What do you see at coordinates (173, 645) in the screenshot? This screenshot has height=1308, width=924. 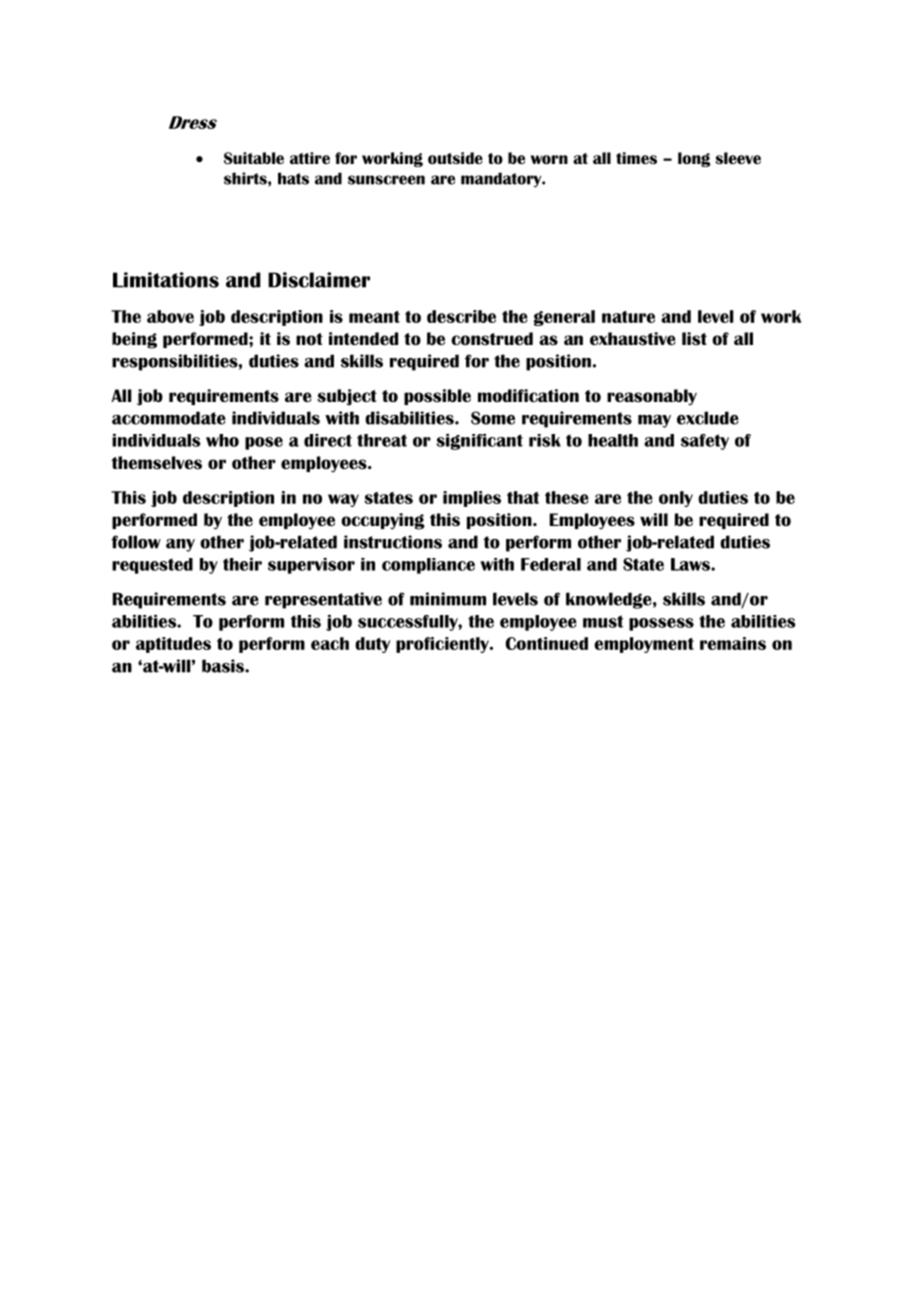 I see `aptitudes` at bounding box center [173, 645].
